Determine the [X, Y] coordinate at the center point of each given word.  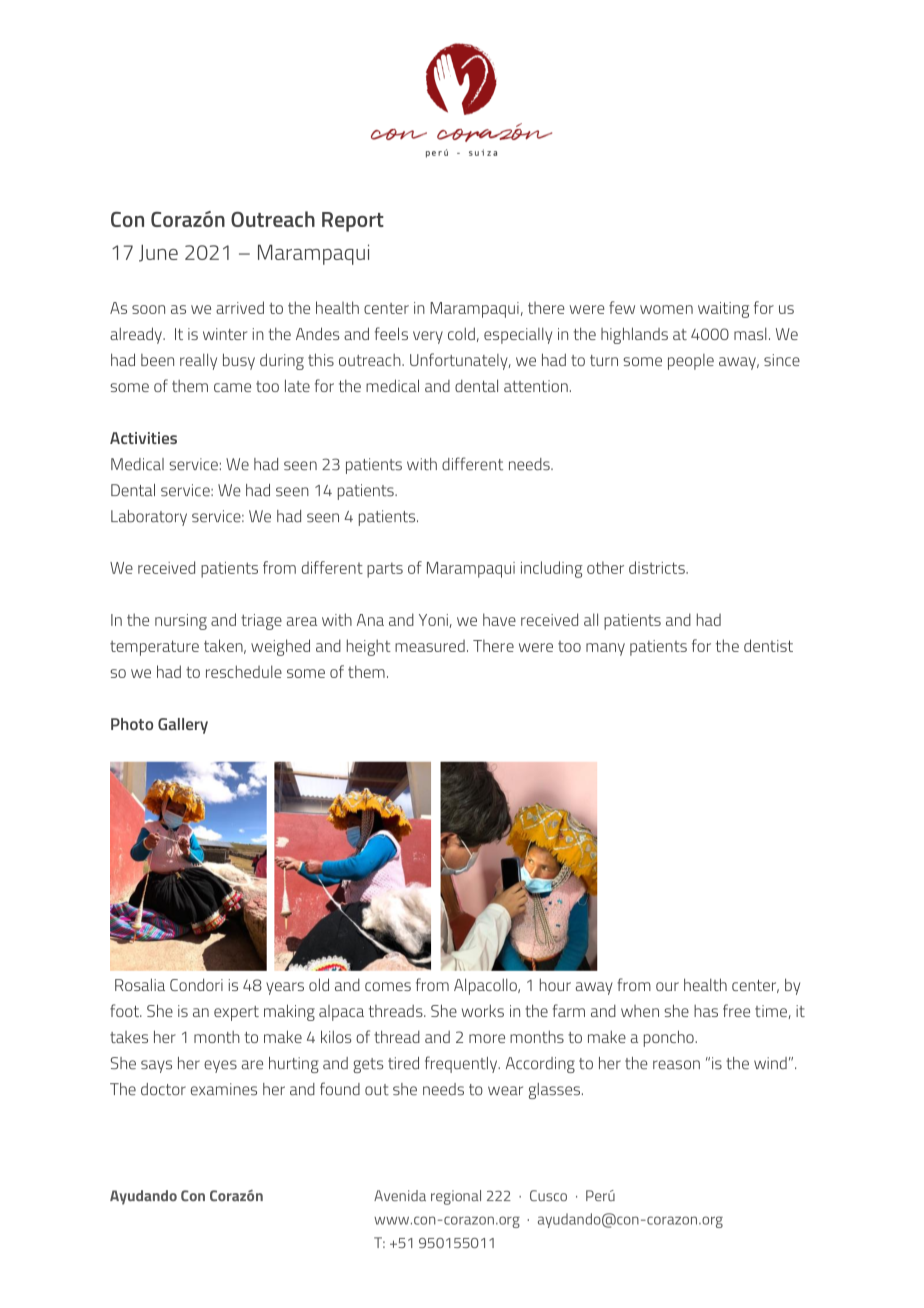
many [605, 649]
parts [385, 570]
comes [388, 986]
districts [658, 567]
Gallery [183, 726]
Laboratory [149, 518]
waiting [723, 310]
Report [353, 222]
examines [224, 1089]
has [706, 1011]
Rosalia [140, 984]
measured [430, 646]
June [158, 253]
